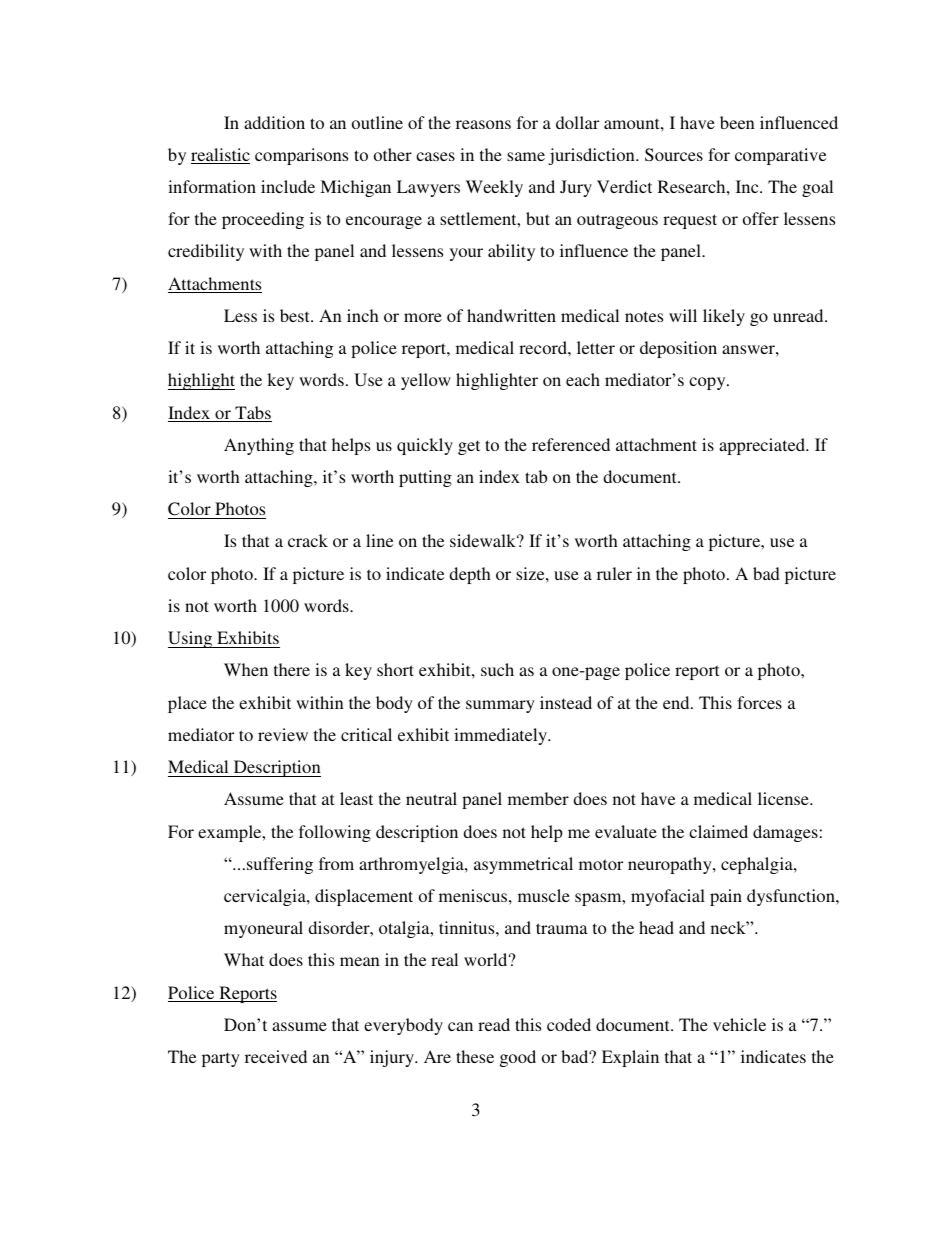 This screenshot has height=1233, width=952. What do you see at coordinates (526, 156) in the screenshot?
I see `same` at bounding box center [526, 156].
